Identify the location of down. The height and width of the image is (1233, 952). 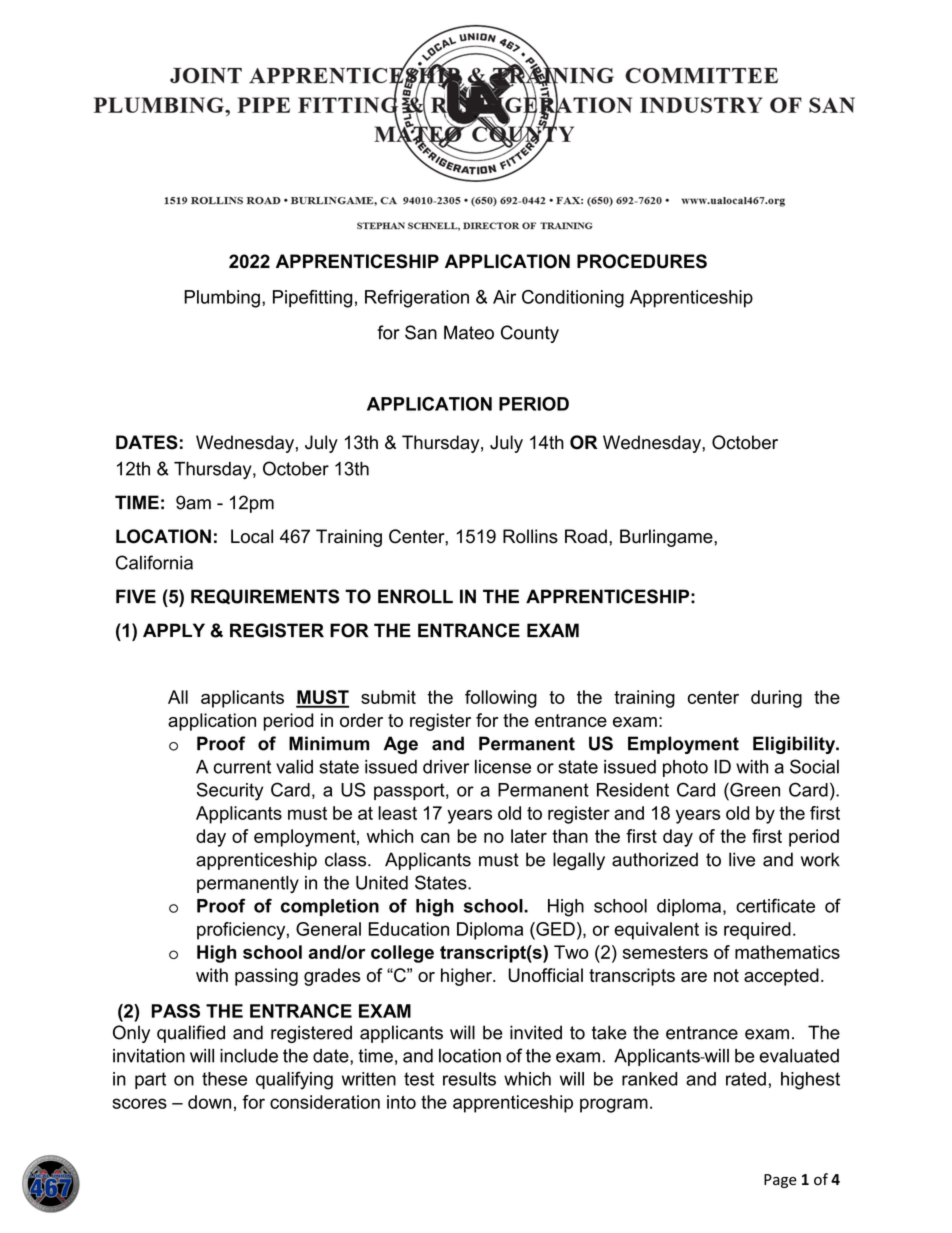
(209, 1102).
